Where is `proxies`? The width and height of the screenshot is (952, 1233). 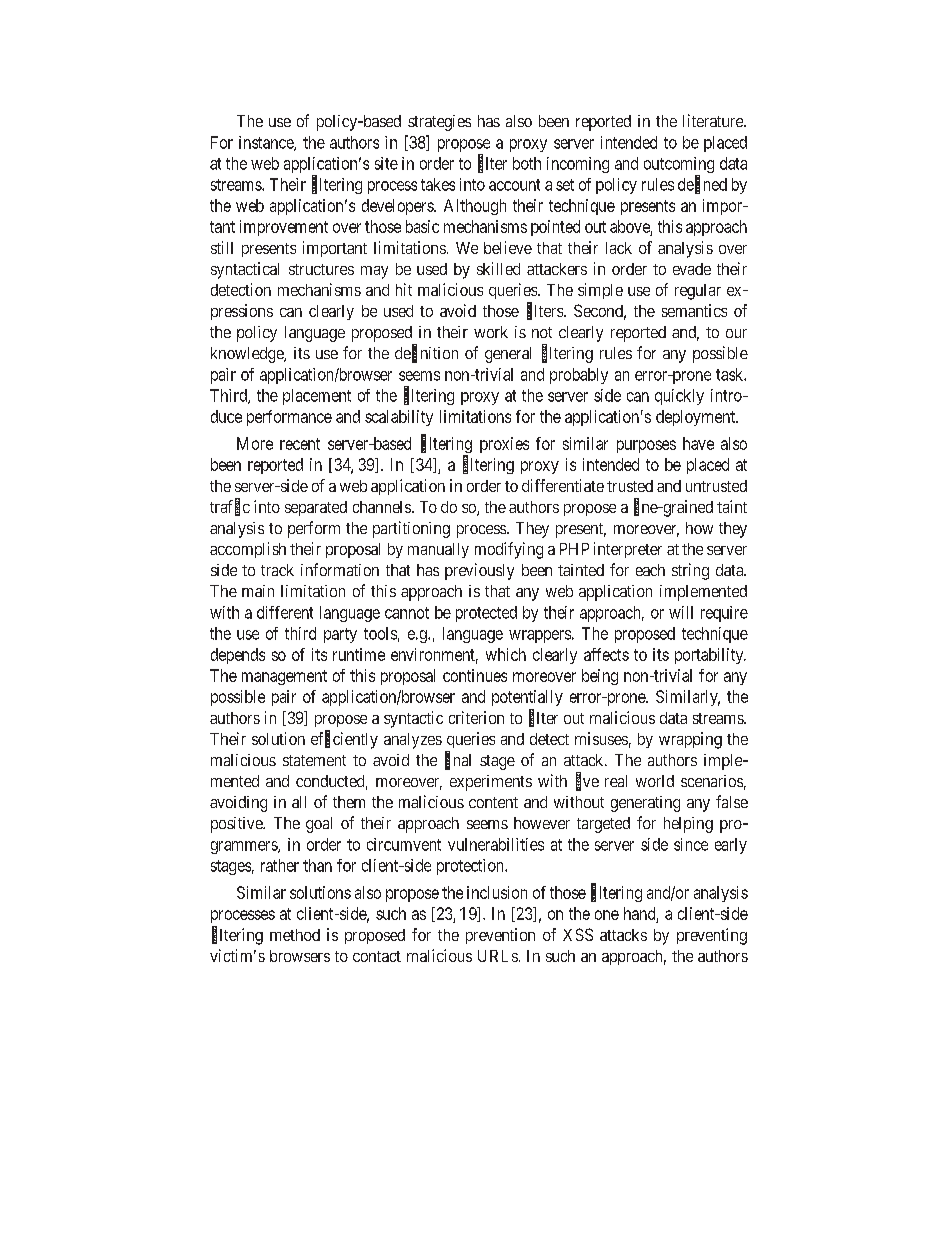
proxies is located at coordinates (504, 445).
